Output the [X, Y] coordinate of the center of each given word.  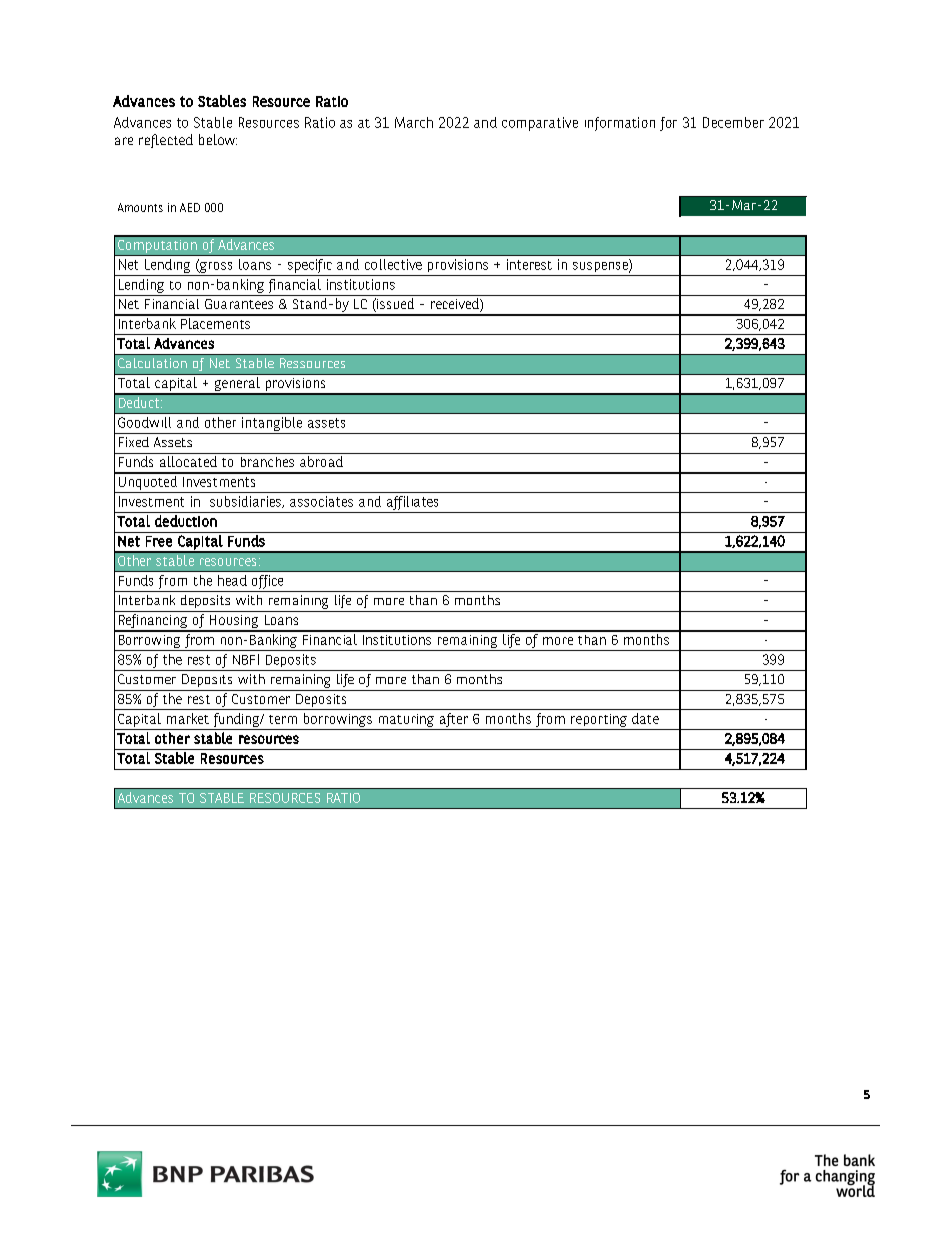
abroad [321, 461]
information [620, 124]
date [645, 718]
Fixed [134, 442]
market [188, 718]
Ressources [312, 363]
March [414, 122]
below [218, 139]
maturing [406, 722]
